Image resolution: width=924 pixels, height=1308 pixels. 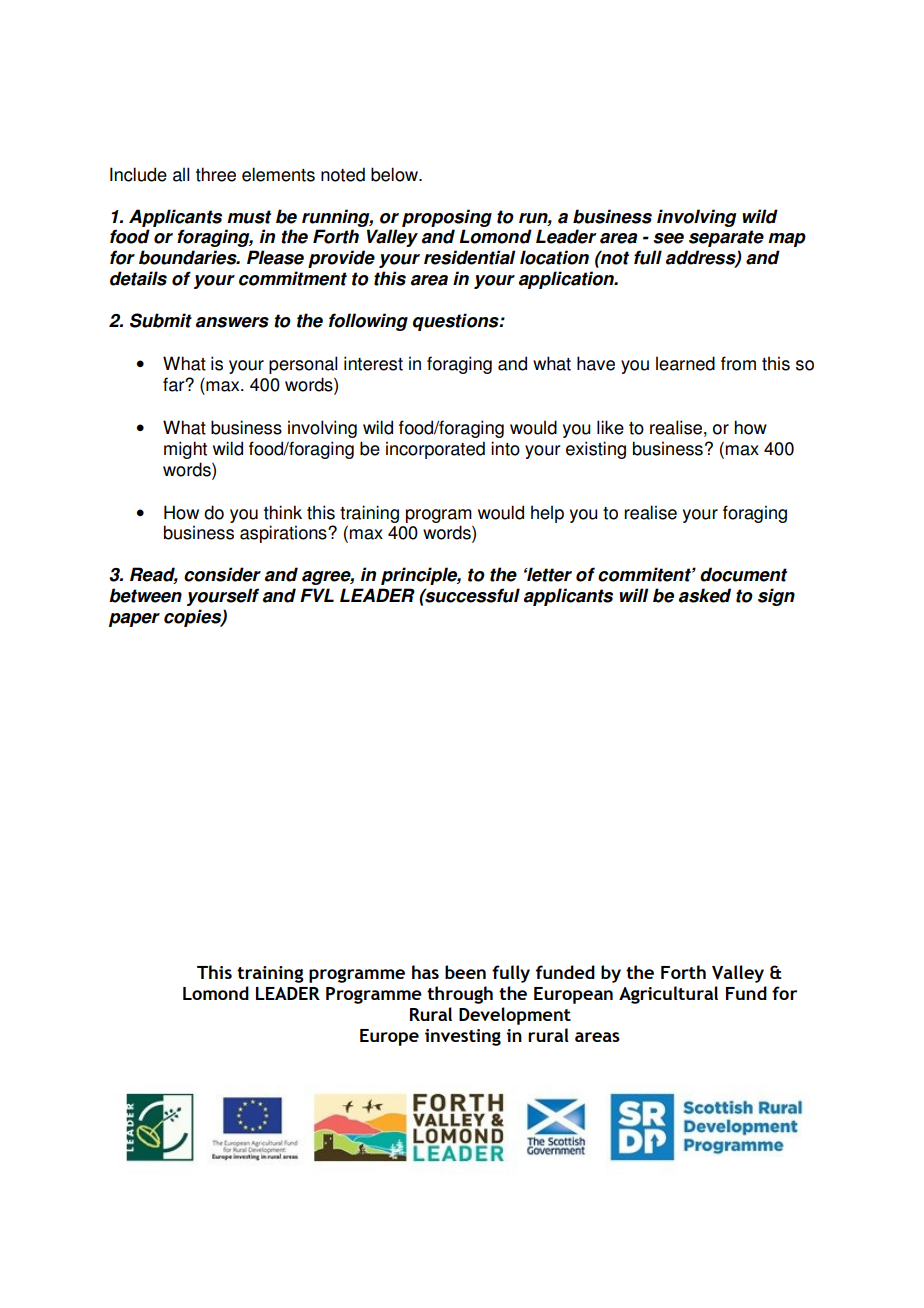 What do you see at coordinates (685, 363) in the image?
I see `learned` at bounding box center [685, 363].
